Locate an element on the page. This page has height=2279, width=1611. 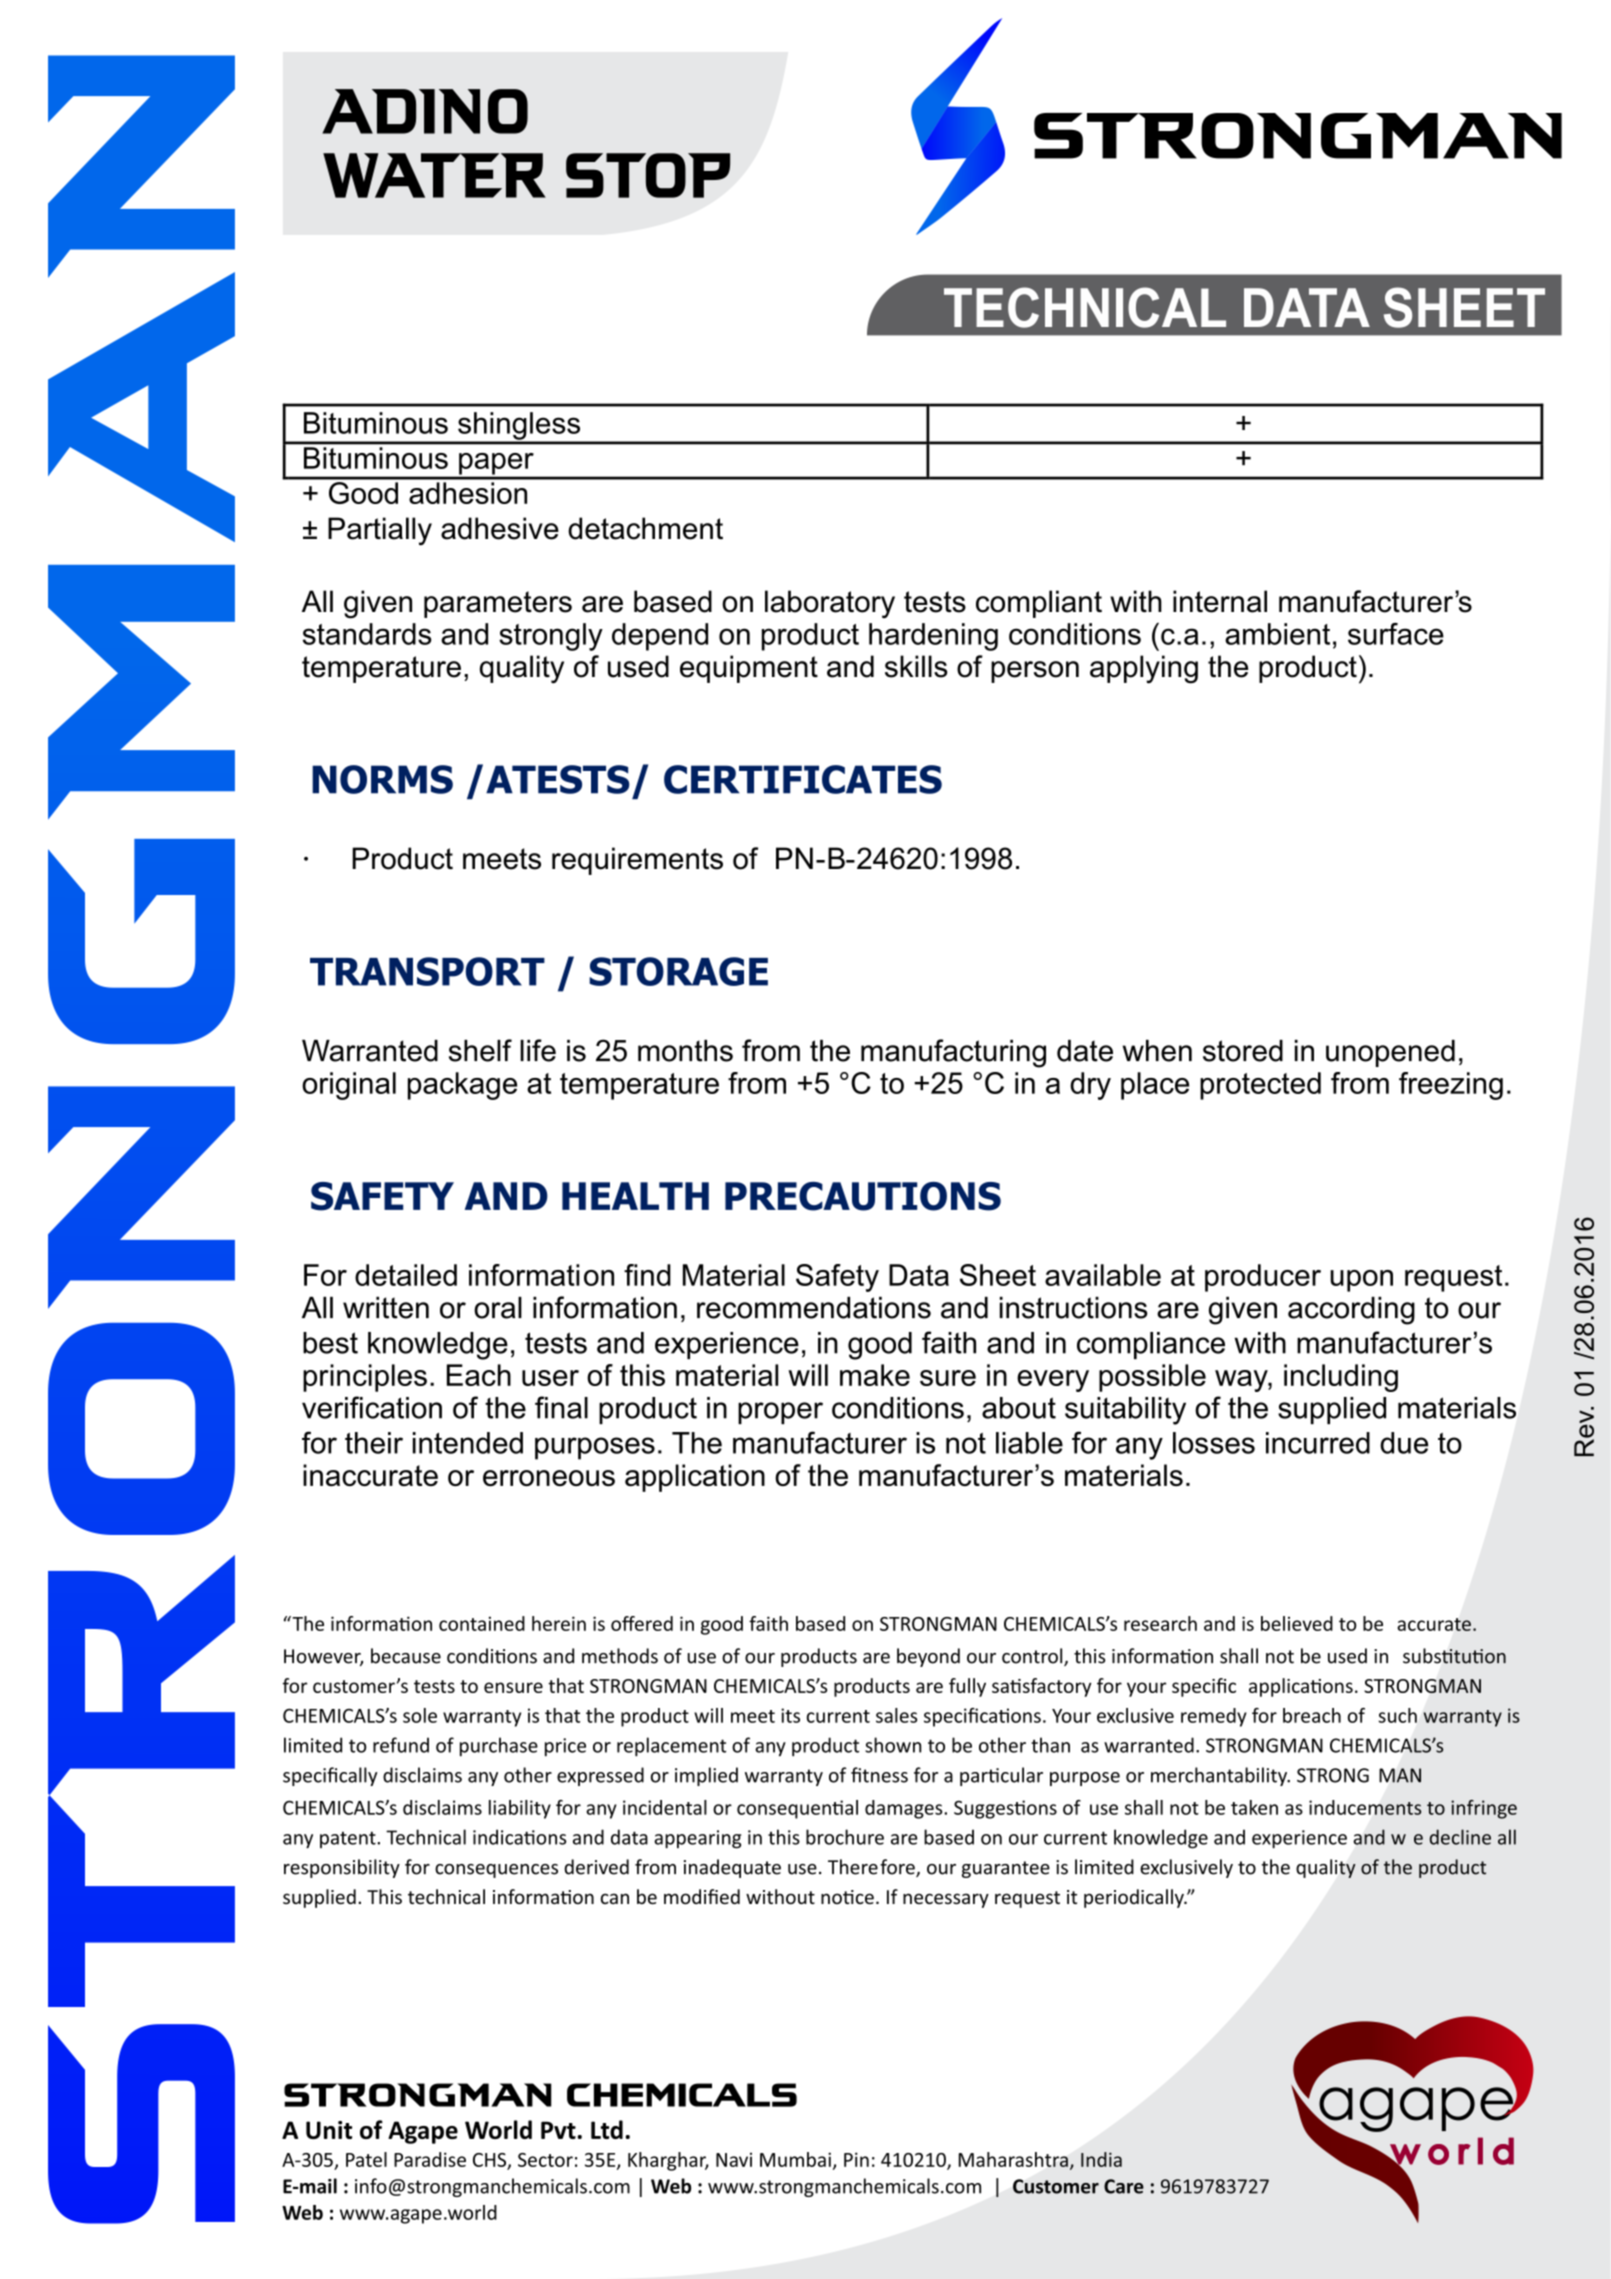
PRECAUTIONS is located at coordinates (863, 1196).
